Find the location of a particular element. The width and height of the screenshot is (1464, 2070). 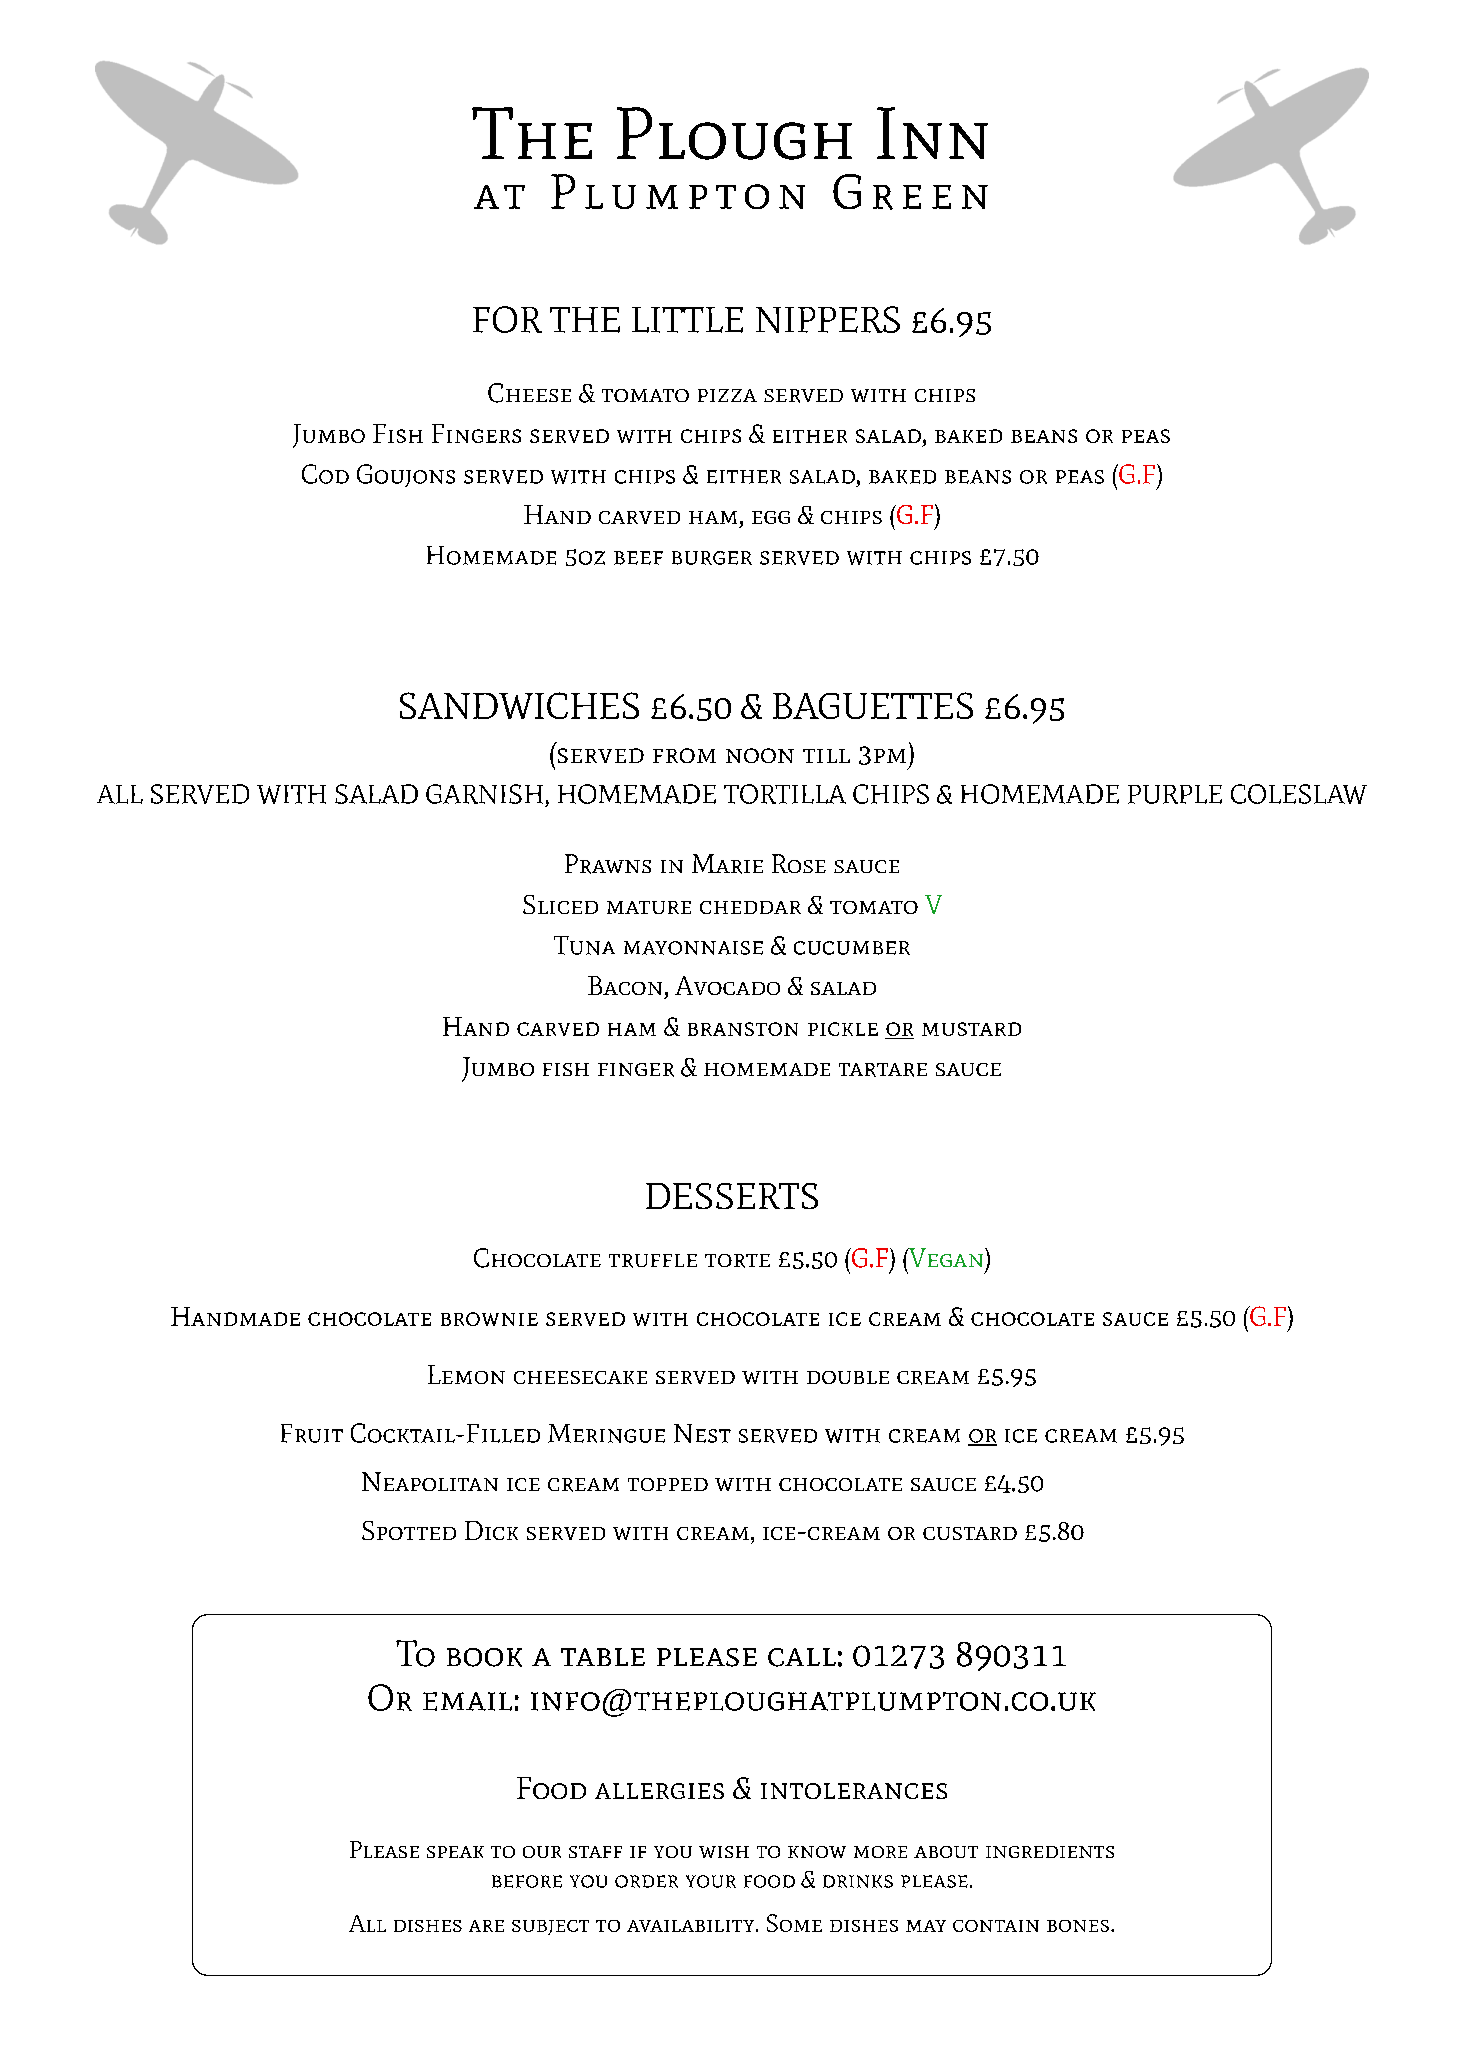

Inn is located at coordinates (932, 133).
